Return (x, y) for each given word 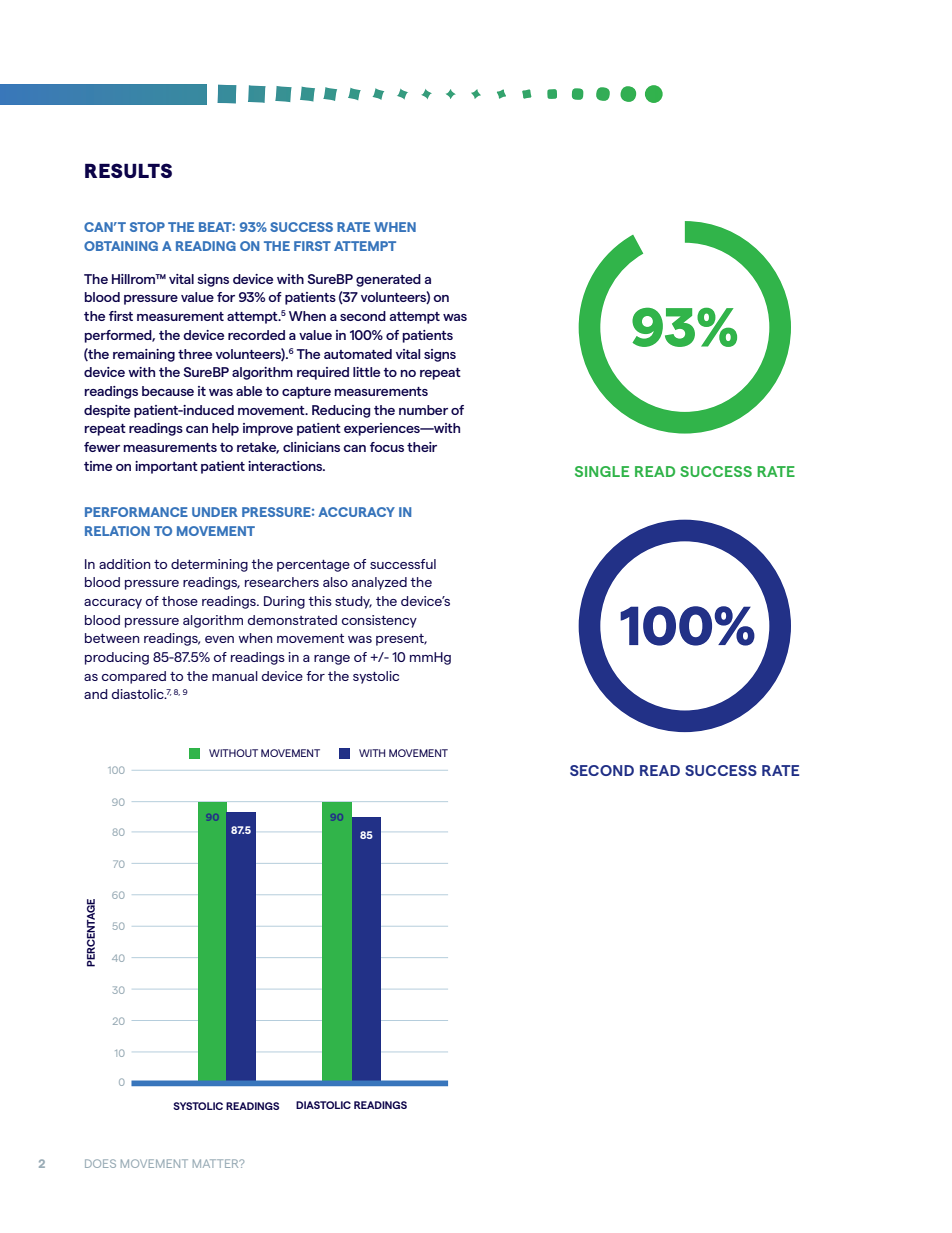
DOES (100, 1163)
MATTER (217, 1163)
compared (134, 677)
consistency (379, 621)
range (332, 660)
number (423, 410)
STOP (147, 227)
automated (358, 354)
